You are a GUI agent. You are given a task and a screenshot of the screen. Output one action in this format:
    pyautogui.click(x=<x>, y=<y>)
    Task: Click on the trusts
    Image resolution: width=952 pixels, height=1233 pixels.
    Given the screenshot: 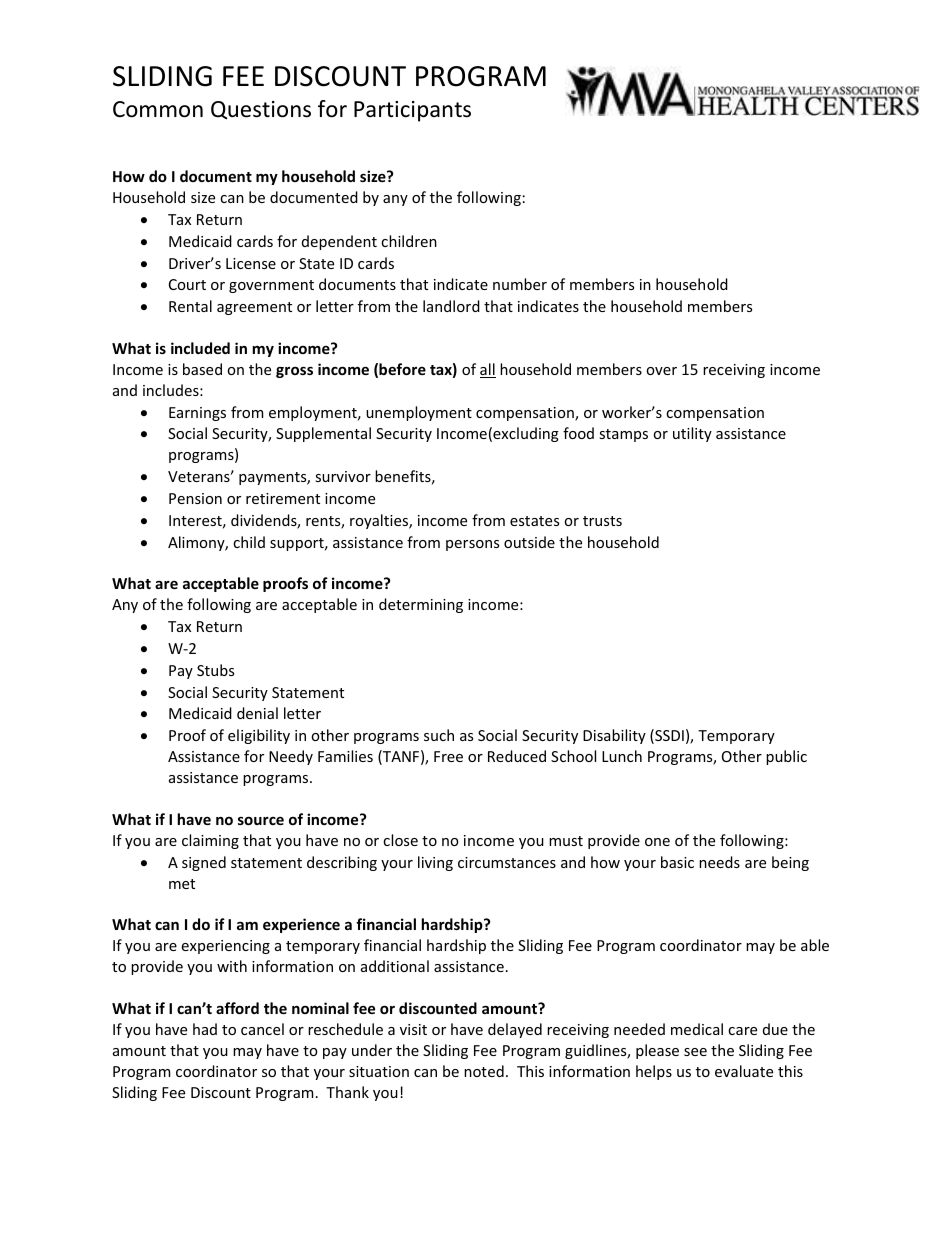 What is the action you would take?
    pyautogui.click(x=602, y=521)
